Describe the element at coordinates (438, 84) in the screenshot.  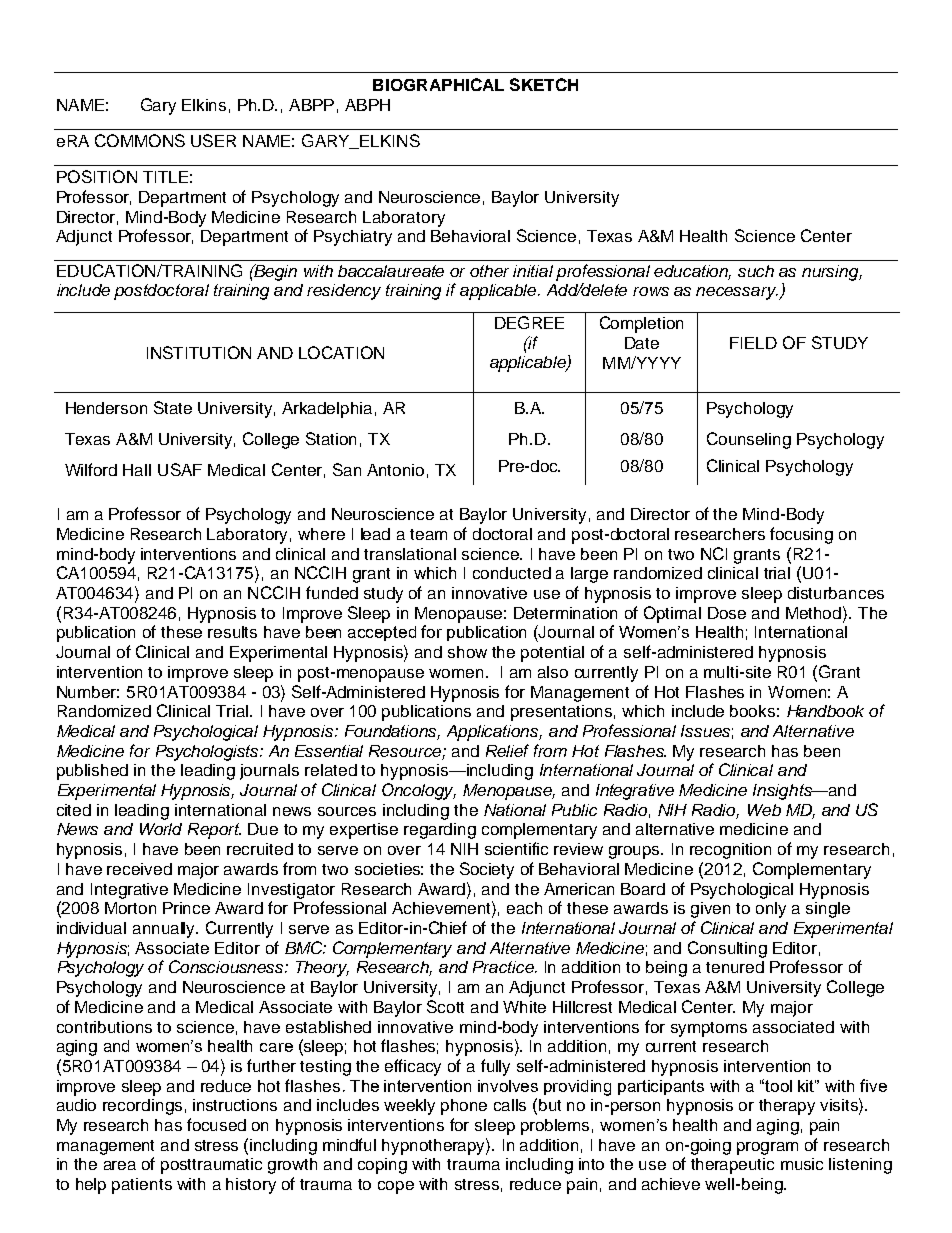
I see `BIOGRAPHICAL` at that location.
